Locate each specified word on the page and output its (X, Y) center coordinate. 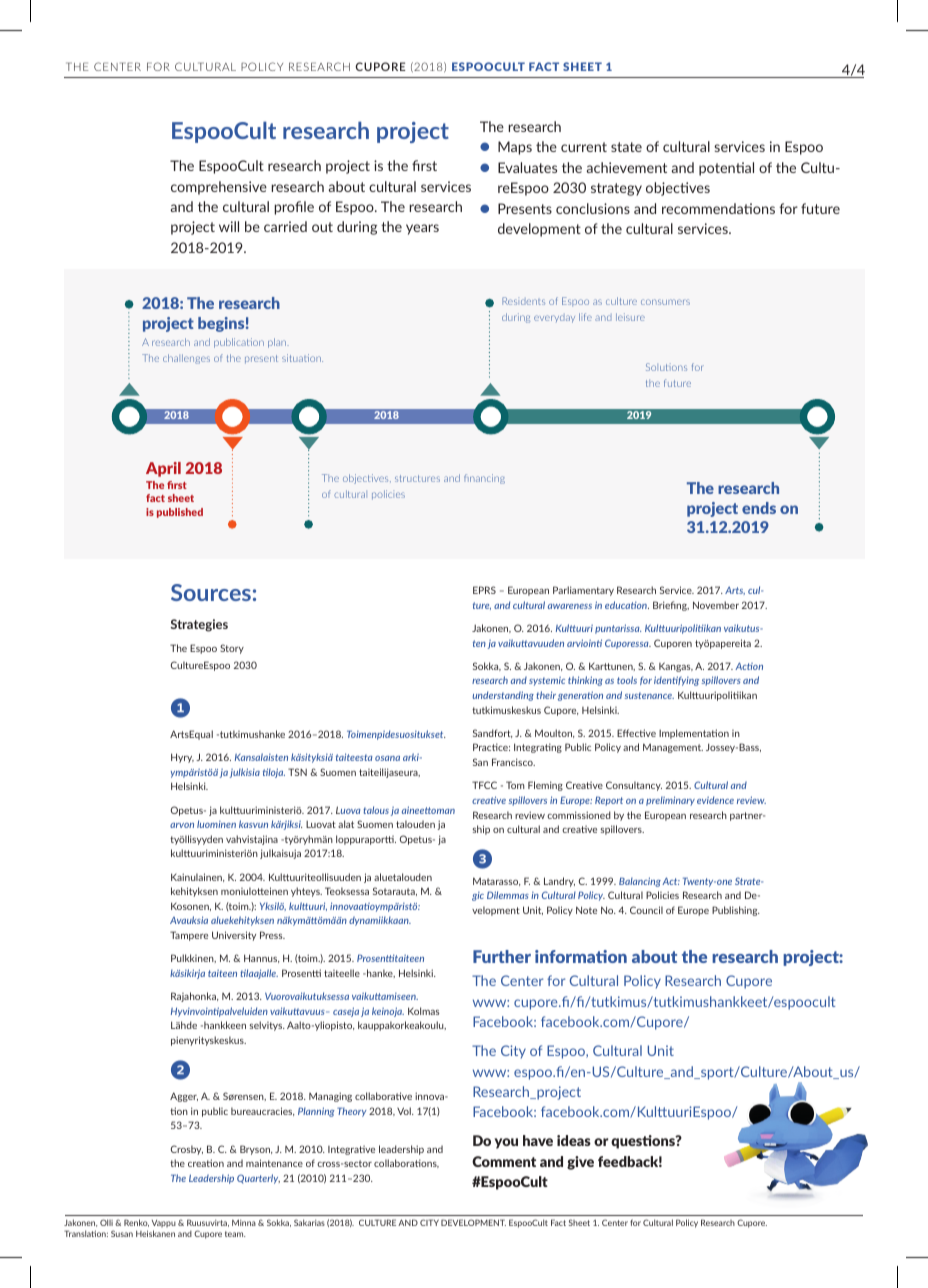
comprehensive (219, 188)
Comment (504, 1161)
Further (502, 956)
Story (232, 649)
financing (484, 479)
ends (759, 508)
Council (646, 910)
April (163, 469)
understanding (503, 696)
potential (726, 169)
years (422, 229)
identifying (676, 681)
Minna (244, 1223)
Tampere (189, 936)
